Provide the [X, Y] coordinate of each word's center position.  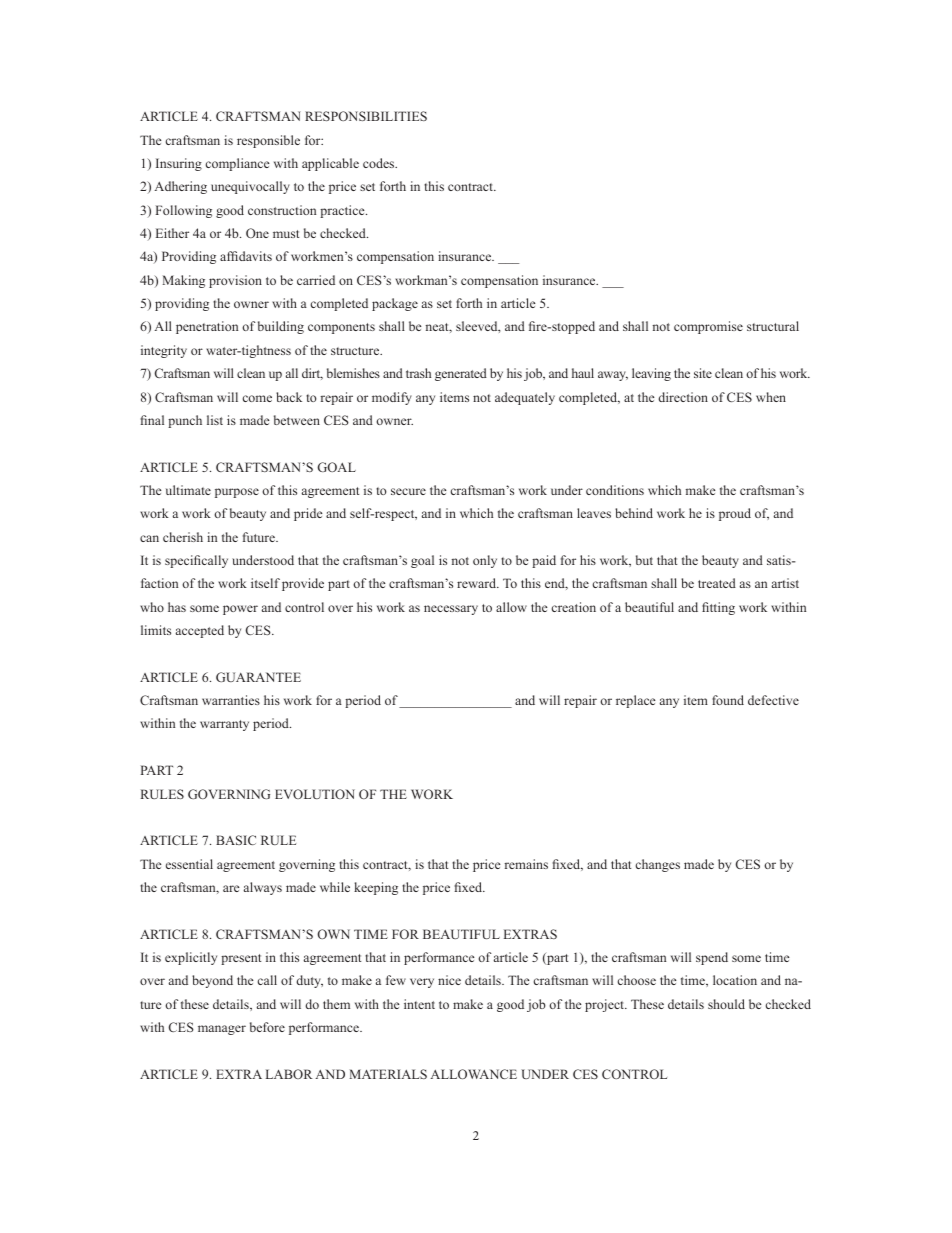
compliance [237, 164]
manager [222, 1030]
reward [478, 583]
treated [717, 583]
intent [419, 1004]
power [240, 610]
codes [380, 163]
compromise [708, 327]
